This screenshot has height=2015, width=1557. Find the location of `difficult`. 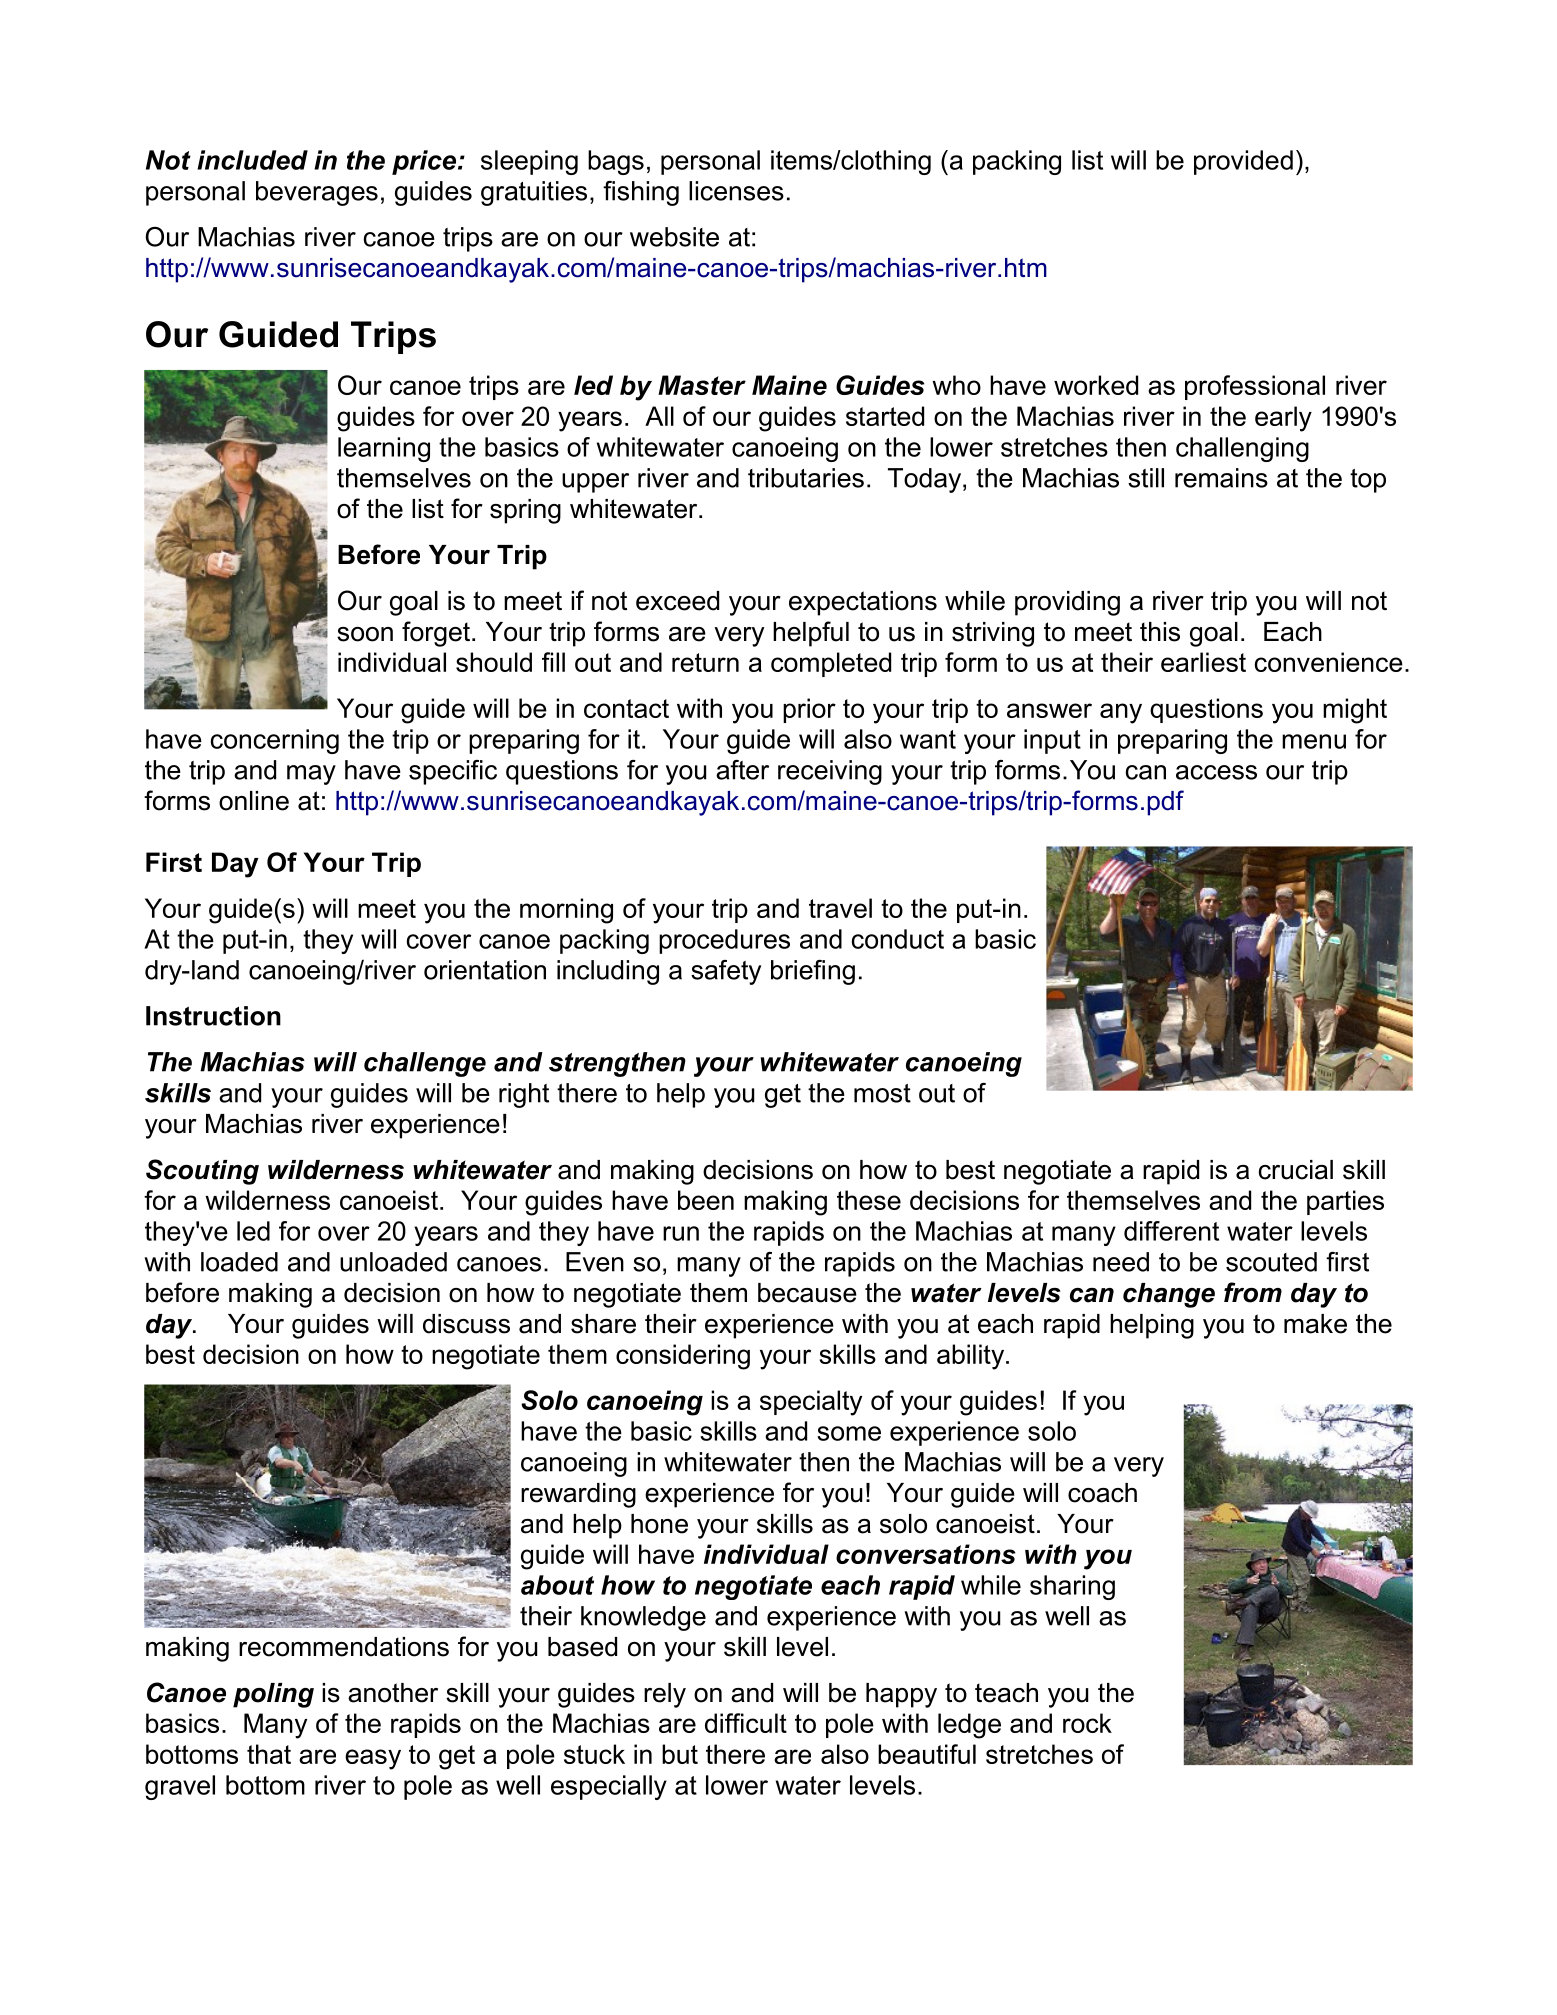

difficult is located at coordinates (746, 1723).
